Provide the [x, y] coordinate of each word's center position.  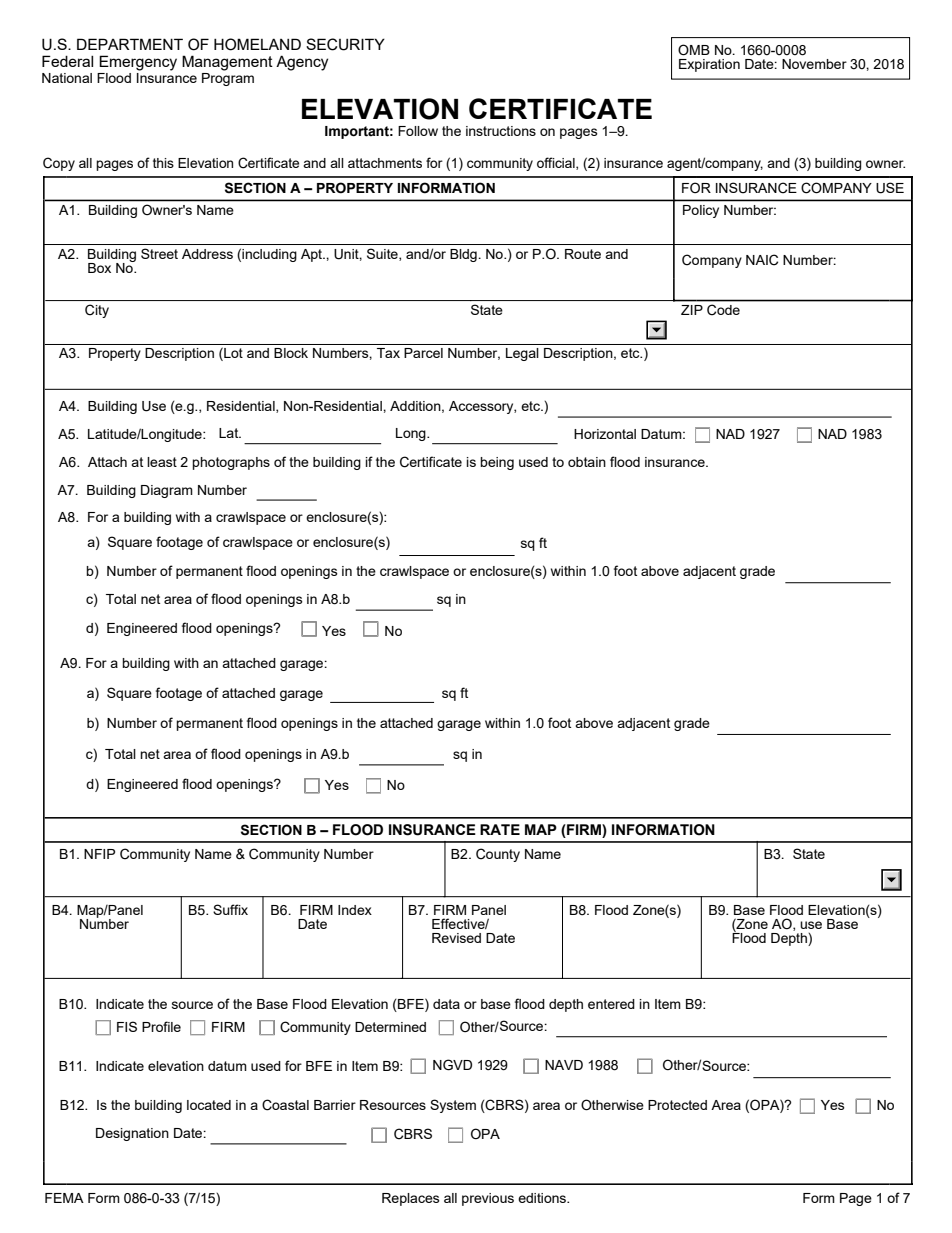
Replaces [411, 1199]
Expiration [709, 65]
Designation [132, 1134]
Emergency [138, 63]
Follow [418, 131]
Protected [677, 1105]
